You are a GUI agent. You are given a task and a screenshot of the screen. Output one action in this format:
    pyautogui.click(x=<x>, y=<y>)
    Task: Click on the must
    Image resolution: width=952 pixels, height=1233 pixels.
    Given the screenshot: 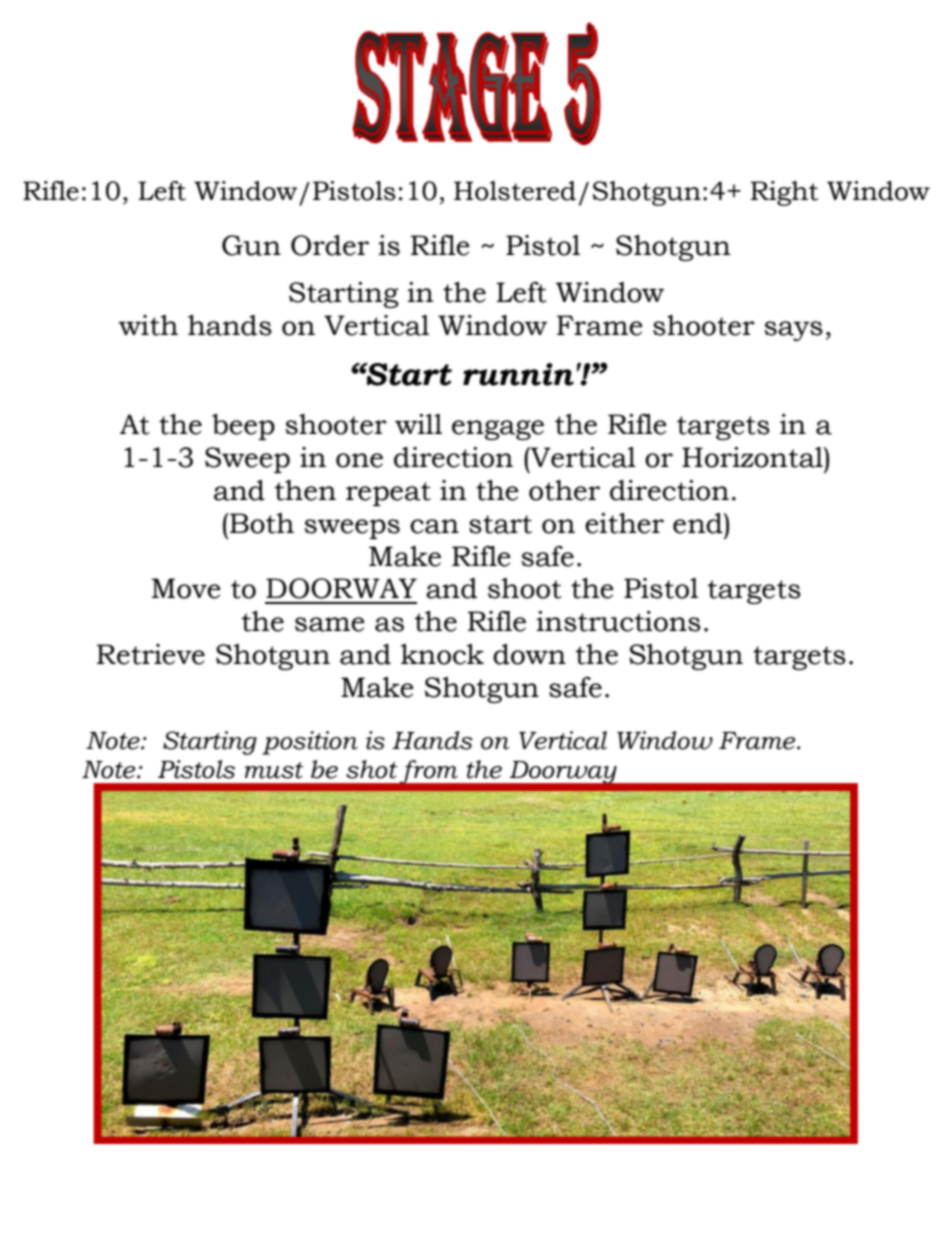 What is the action you would take?
    pyautogui.click(x=274, y=770)
